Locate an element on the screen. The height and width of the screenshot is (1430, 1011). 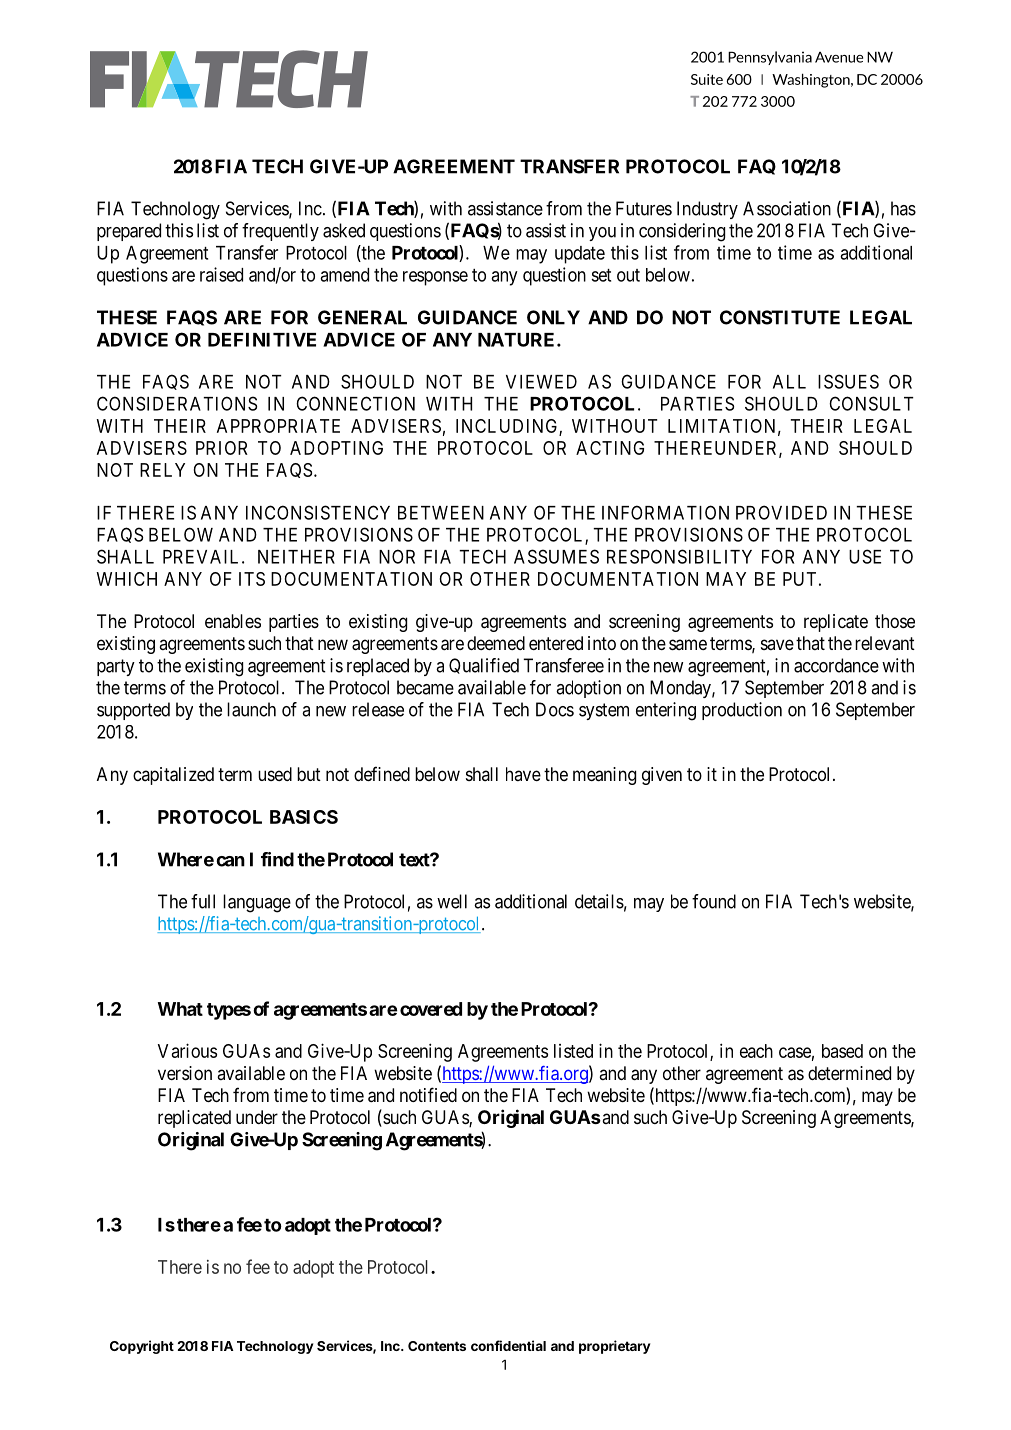
Various is located at coordinates (187, 1050).
